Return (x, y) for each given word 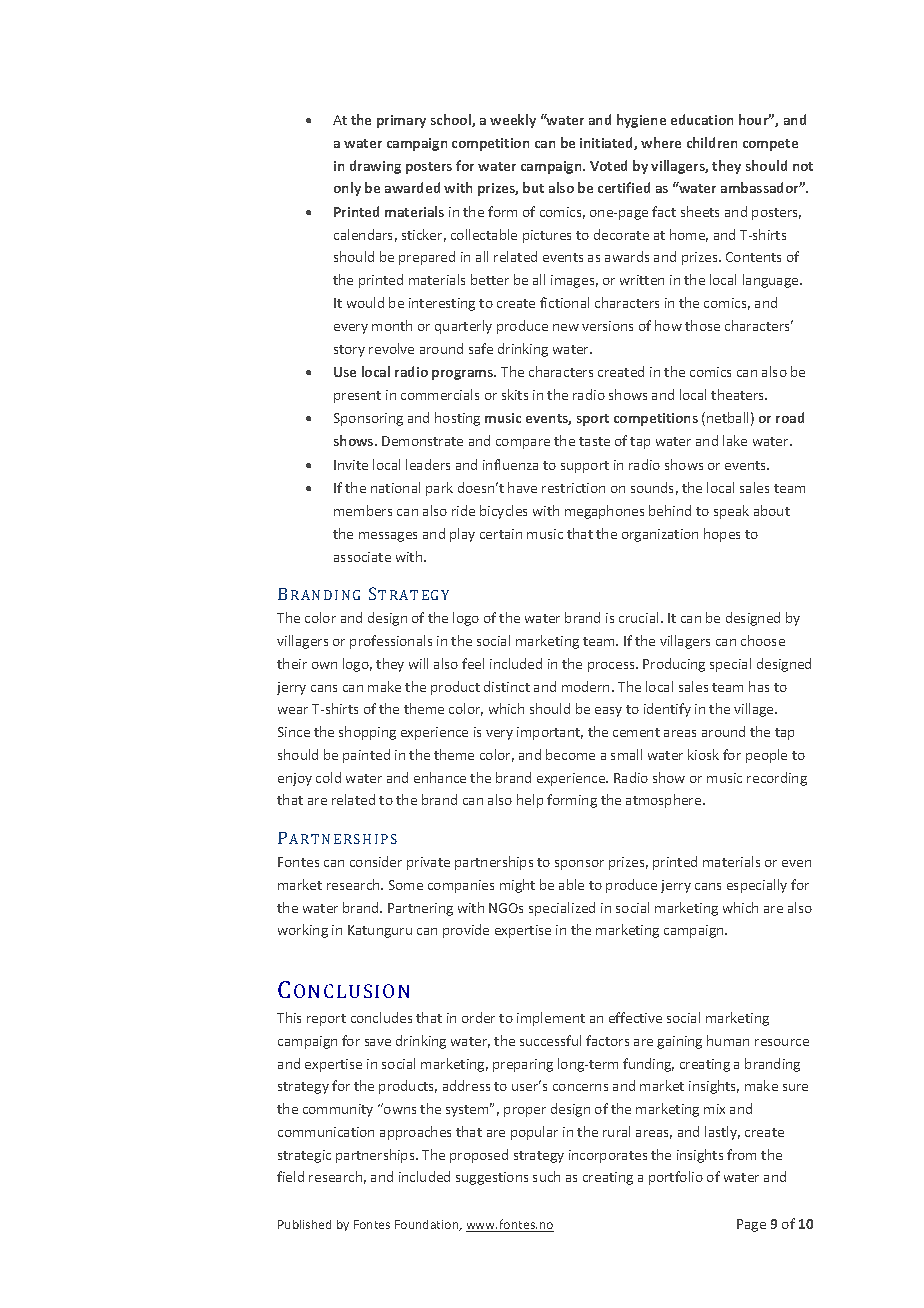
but (533, 187)
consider (376, 861)
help (530, 801)
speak (731, 512)
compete (770, 145)
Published (304, 1224)
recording (777, 779)
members (363, 510)
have (522, 487)
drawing (375, 167)
